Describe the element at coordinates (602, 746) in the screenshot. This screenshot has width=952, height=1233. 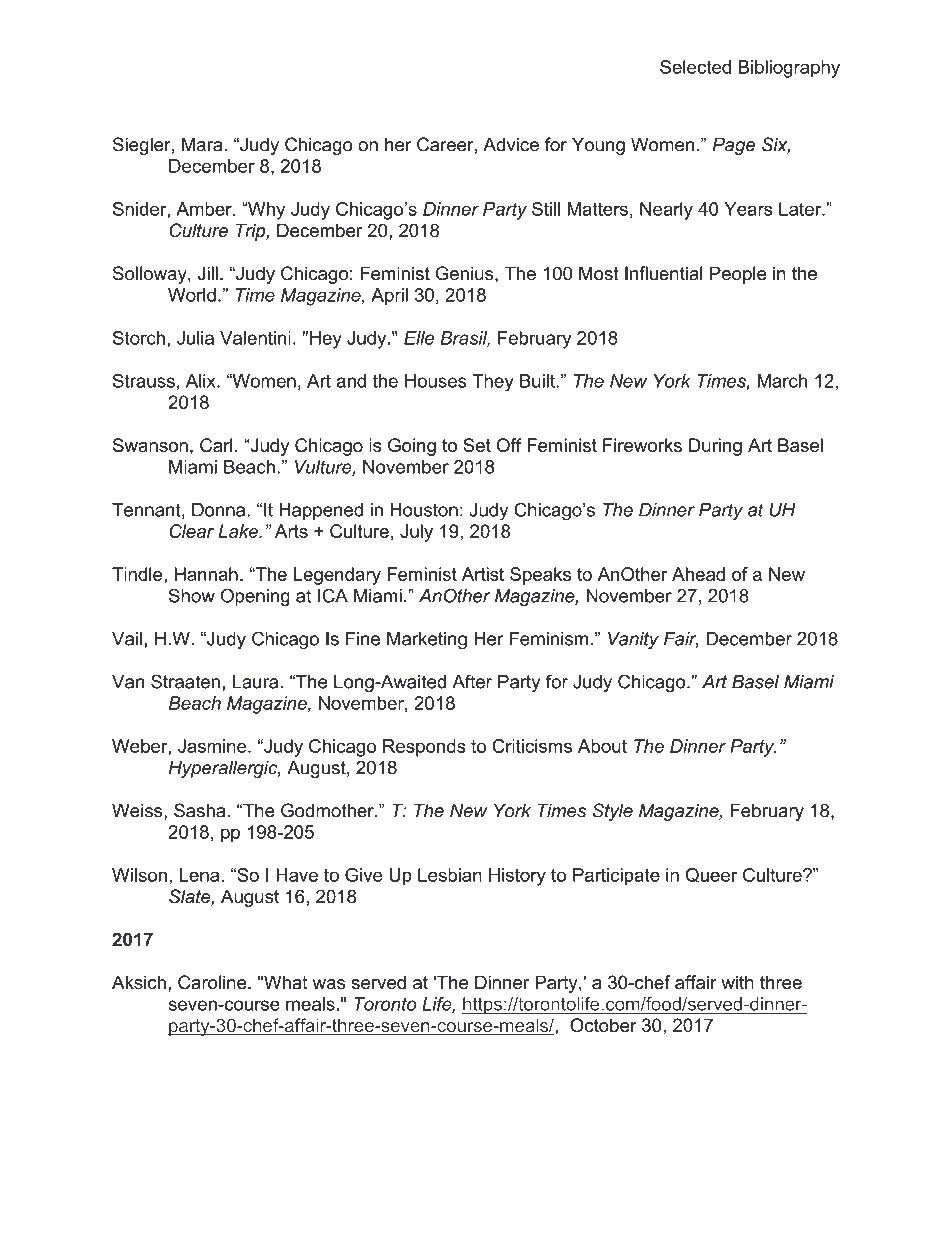
I see `About` at that location.
